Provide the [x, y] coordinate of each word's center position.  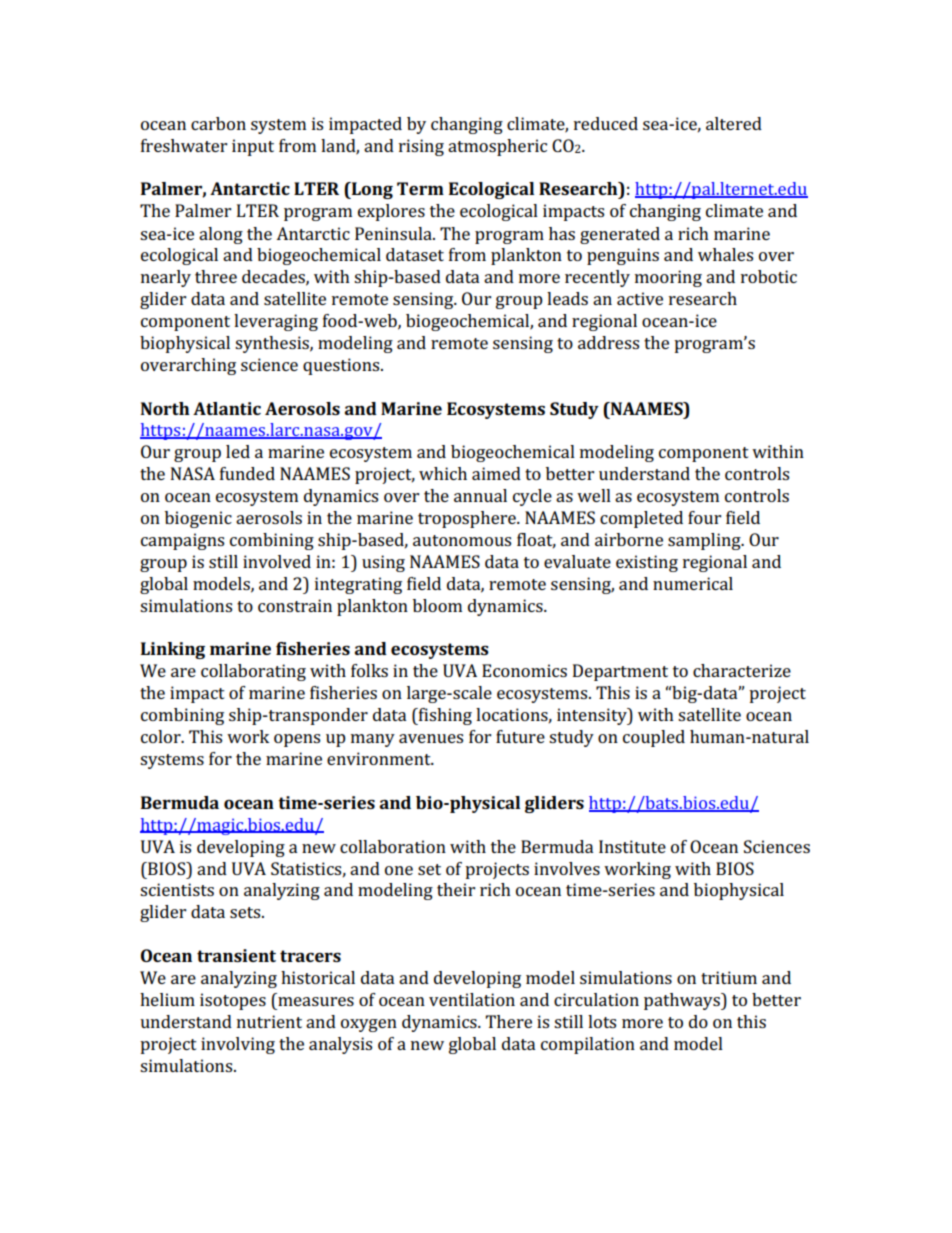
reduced [606, 123]
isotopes [233, 1001]
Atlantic [227, 408]
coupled [654, 738]
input [253, 147]
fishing [444, 716]
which [443, 473]
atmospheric [497, 147]
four [704, 517]
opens [297, 740]
